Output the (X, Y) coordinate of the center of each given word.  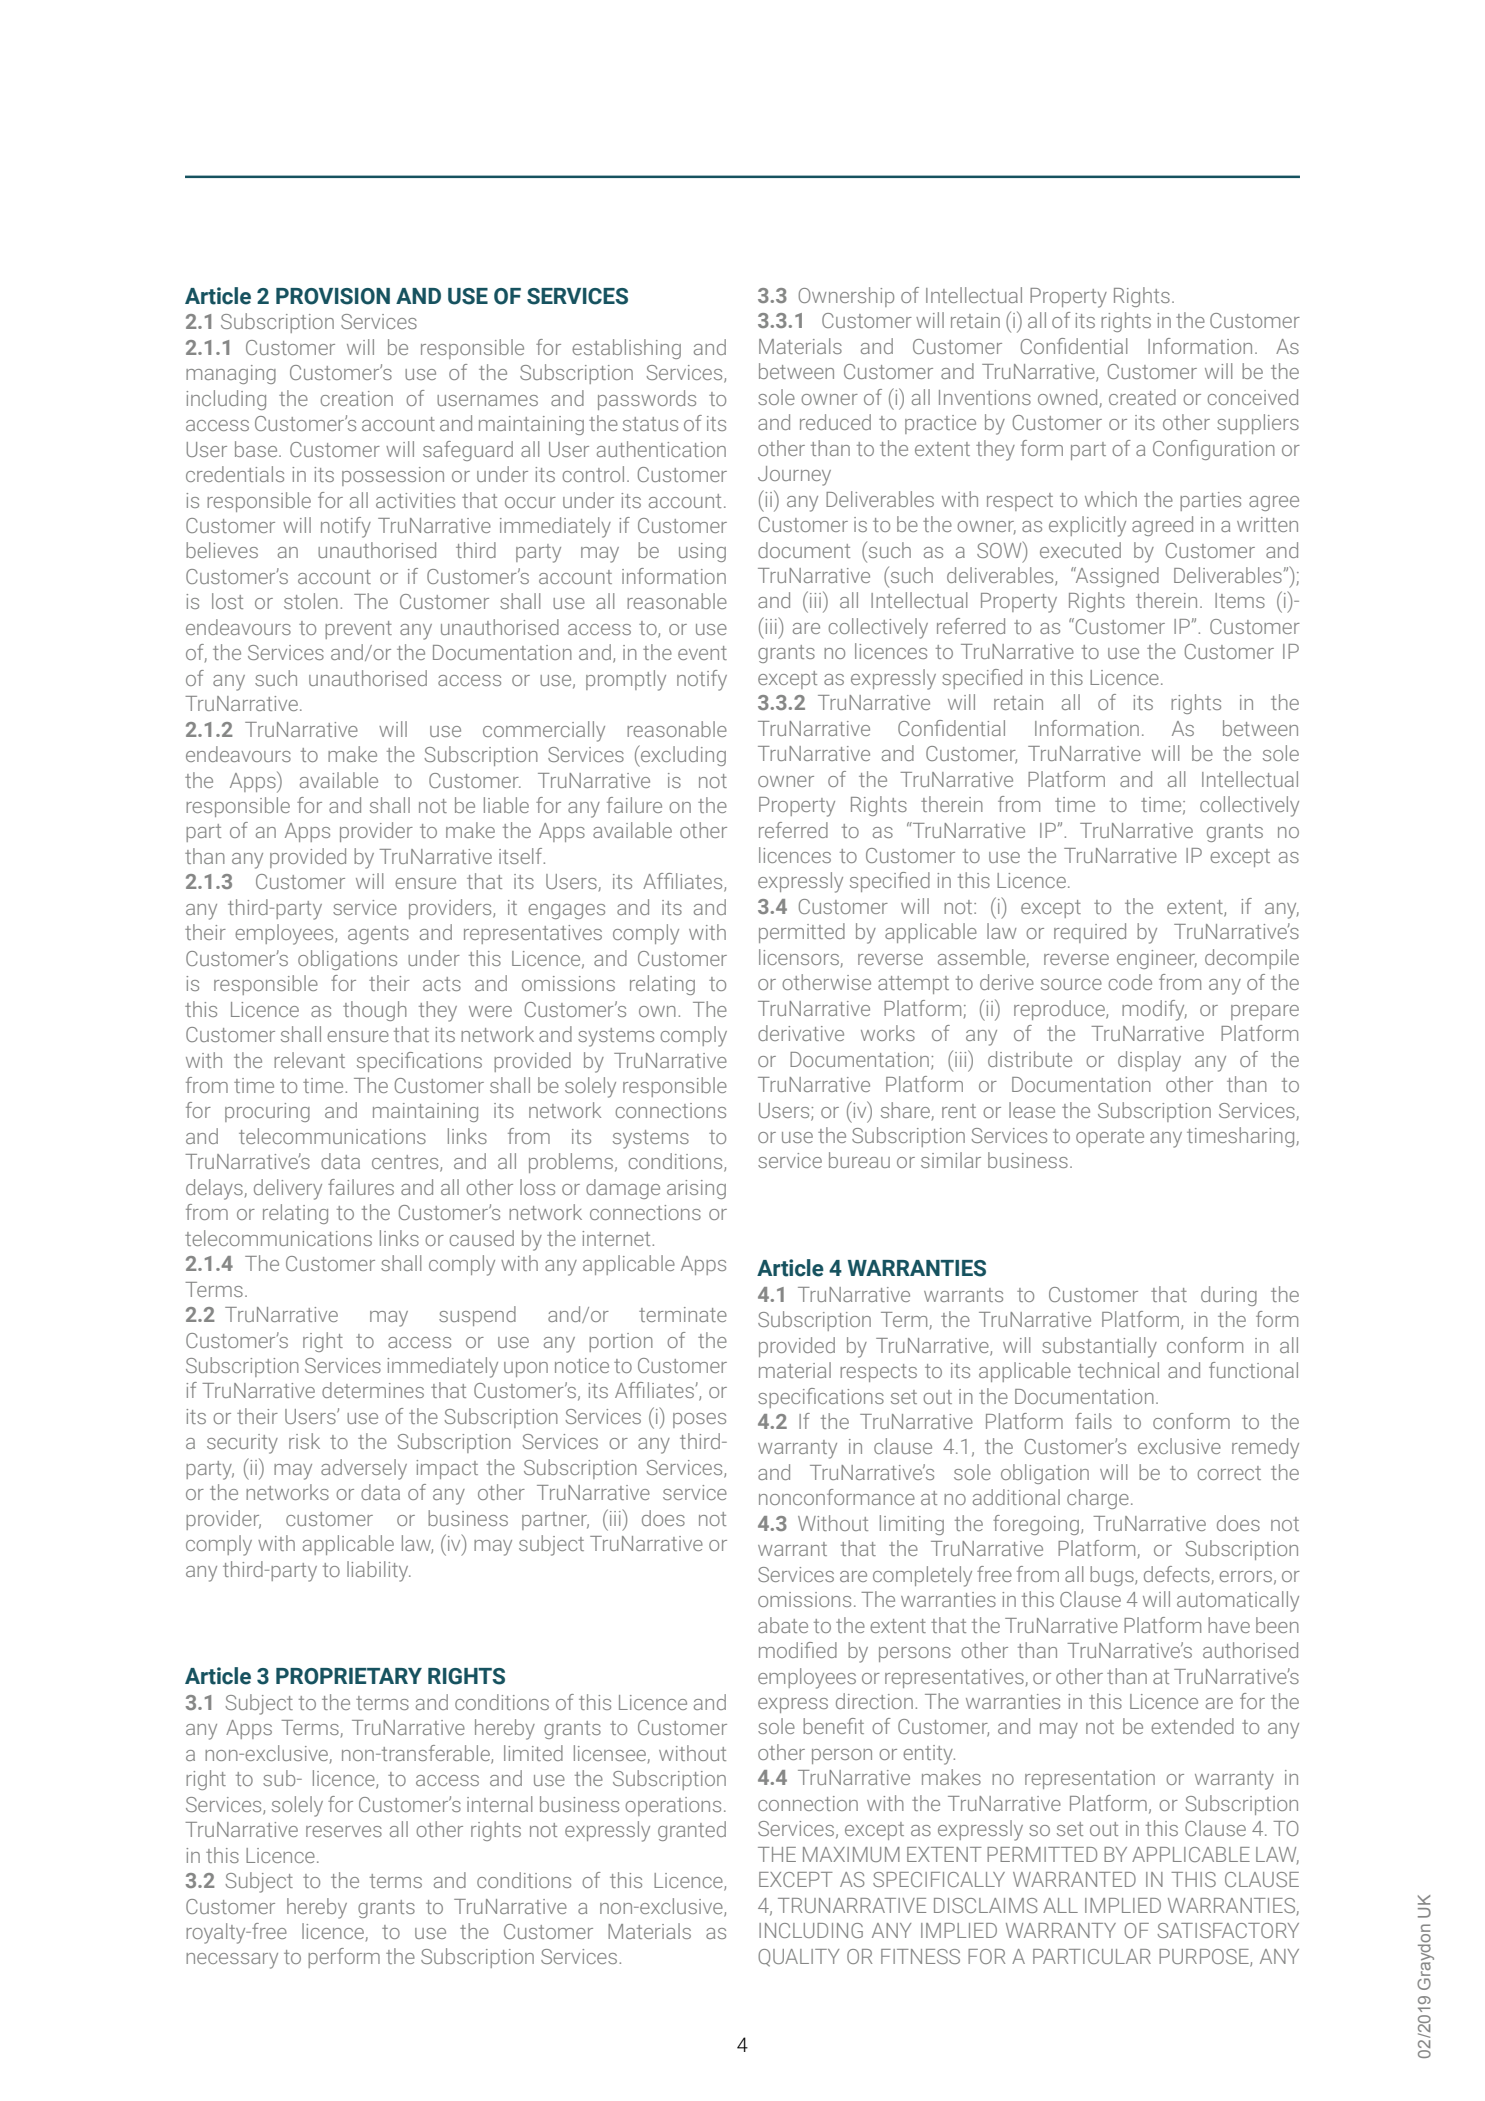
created (1142, 397)
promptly (626, 680)
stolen (311, 601)
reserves (344, 1831)
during (1229, 1296)
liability (379, 1571)
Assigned (1116, 577)
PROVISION (333, 296)
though (375, 1011)
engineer (1157, 959)
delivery (288, 1189)
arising (696, 1189)
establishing (626, 349)
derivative (801, 1033)
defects (1177, 1574)
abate (783, 1625)
